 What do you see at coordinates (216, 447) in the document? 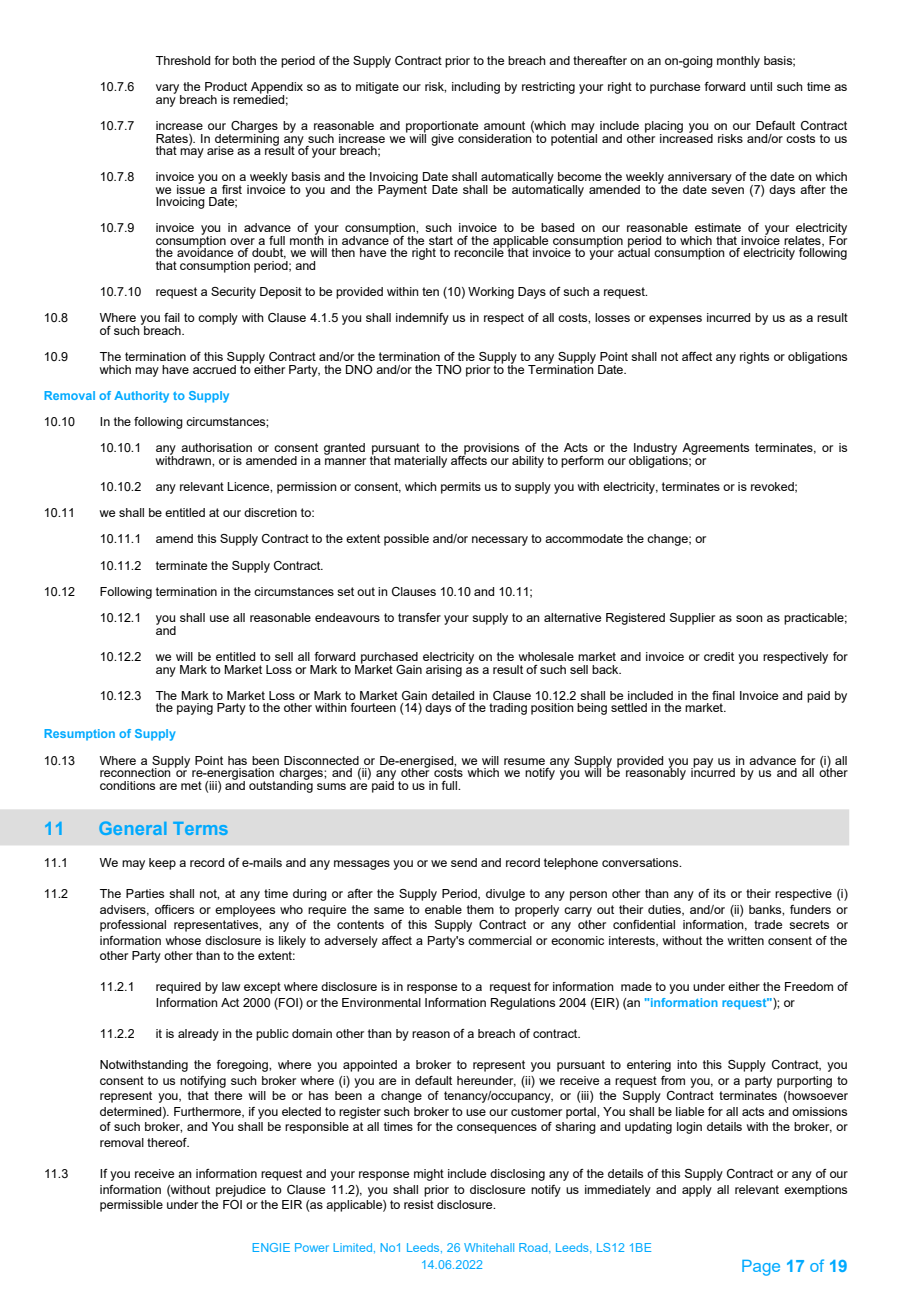
I see `authorisation` at bounding box center [216, 447].
